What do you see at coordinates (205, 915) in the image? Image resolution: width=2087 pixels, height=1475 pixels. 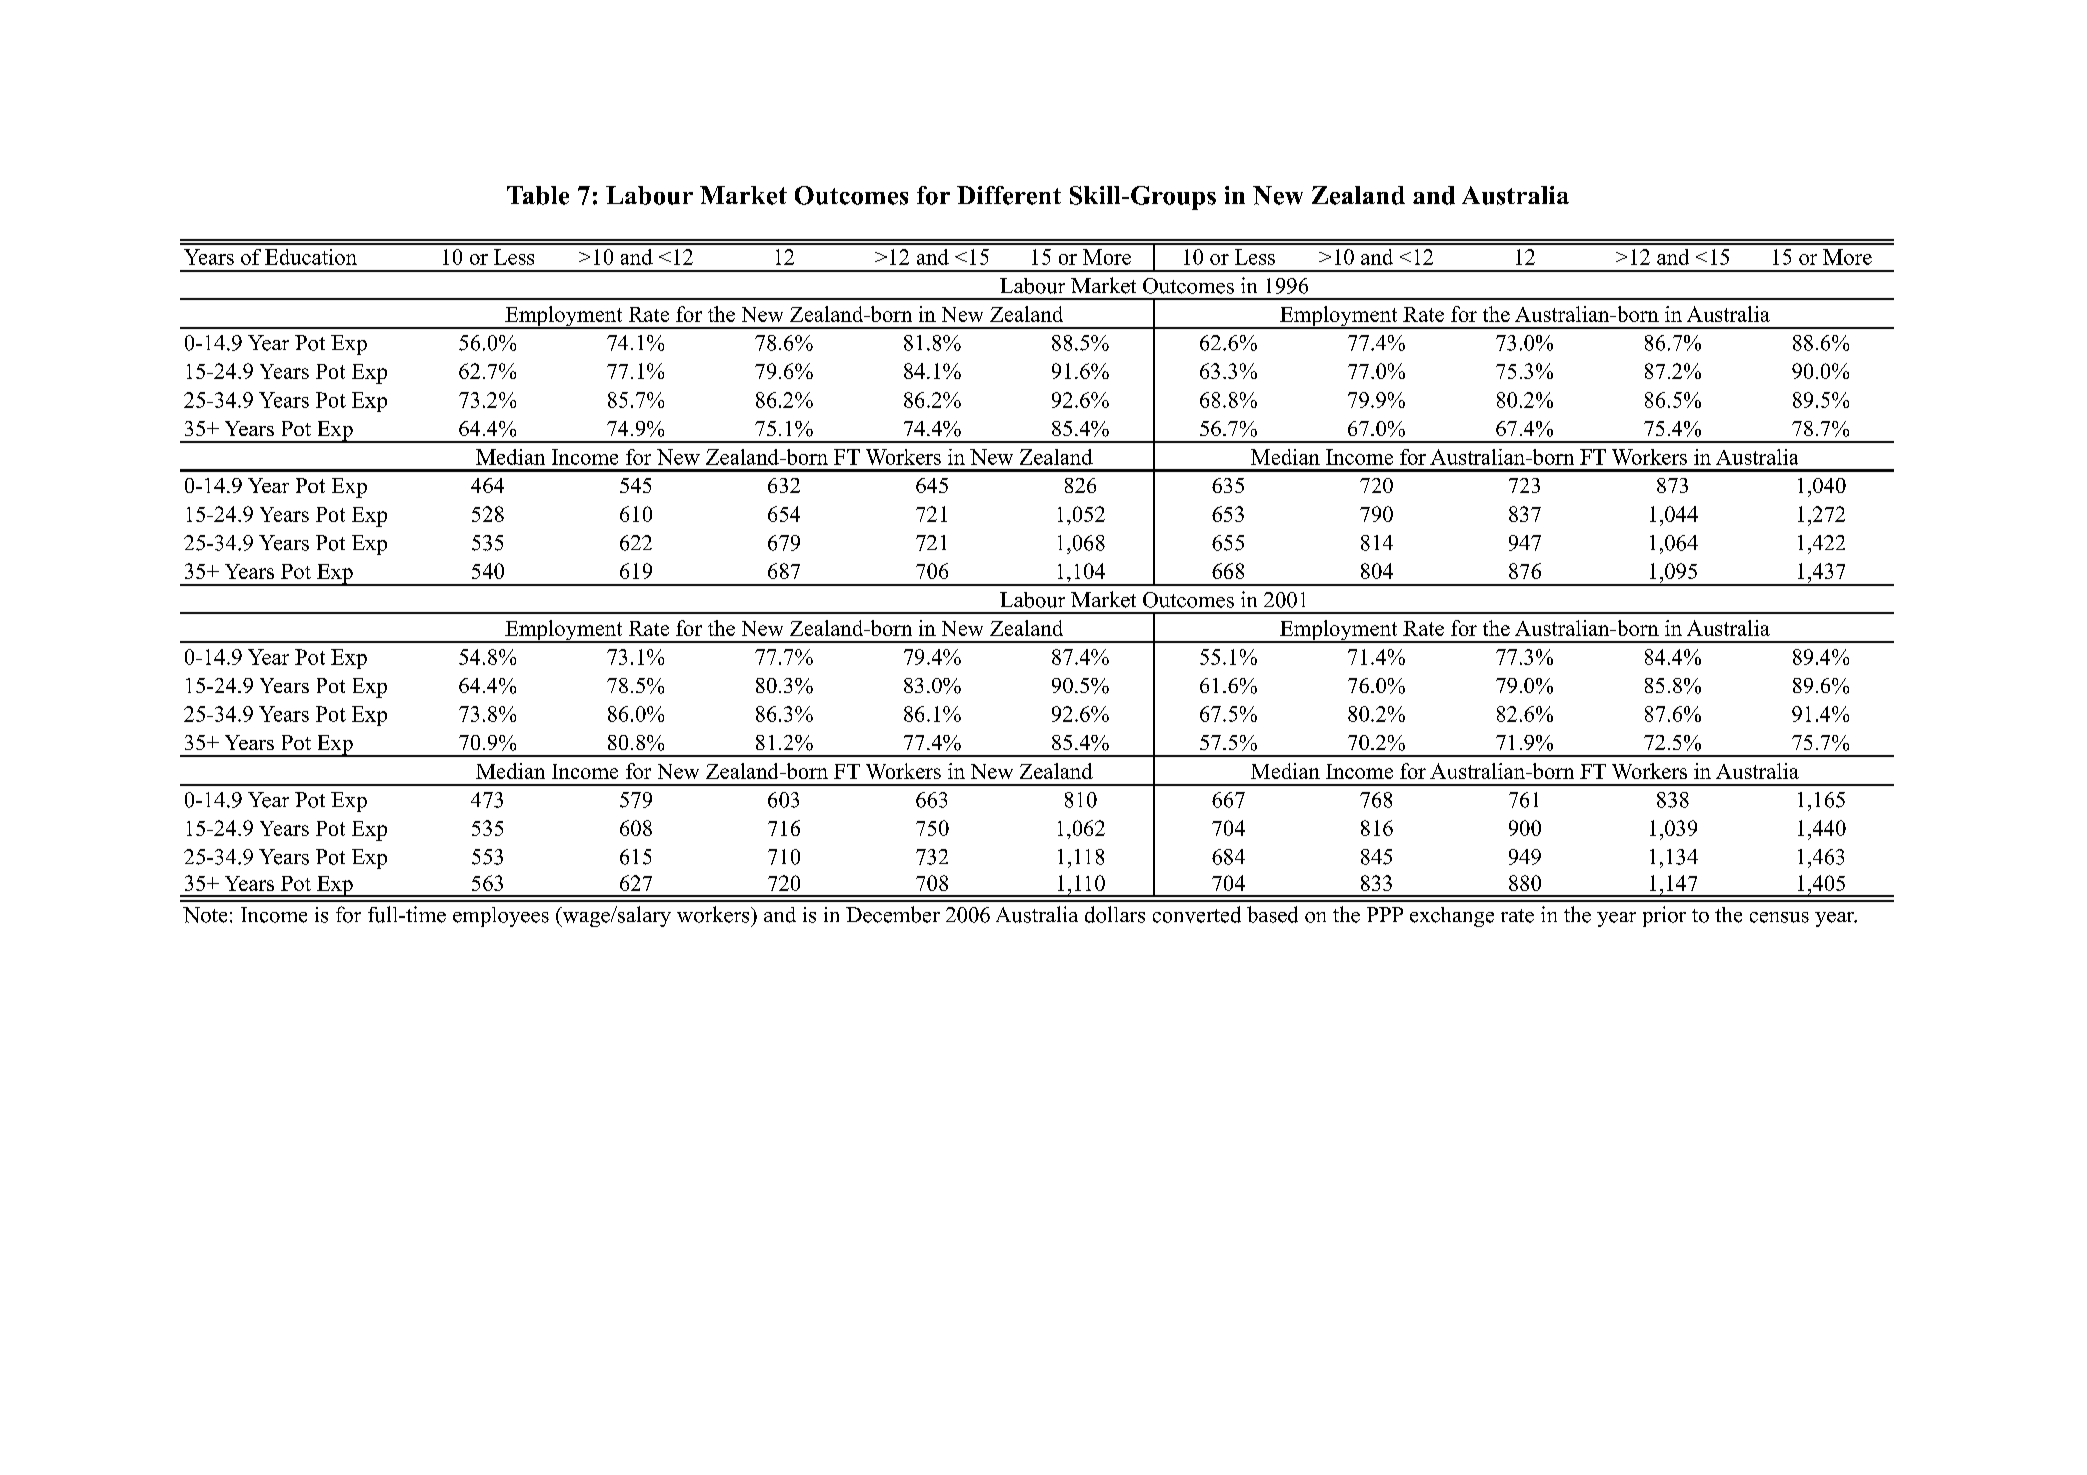 I see `Note` at bounding box center [205, 915].
